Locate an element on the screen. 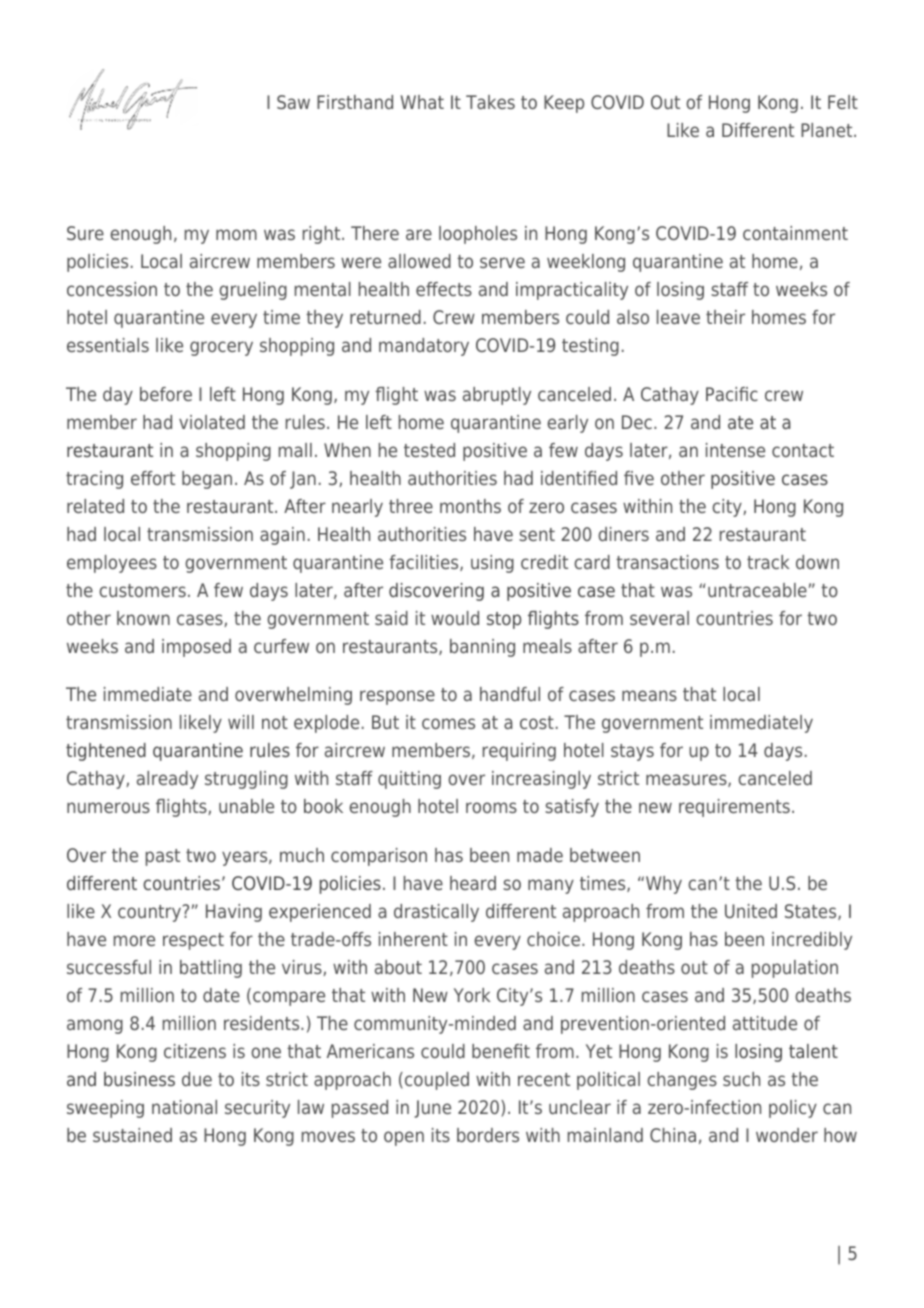 The height and width of the screenshot is (1308, 924). national is located at coordinates (184, 1107).
